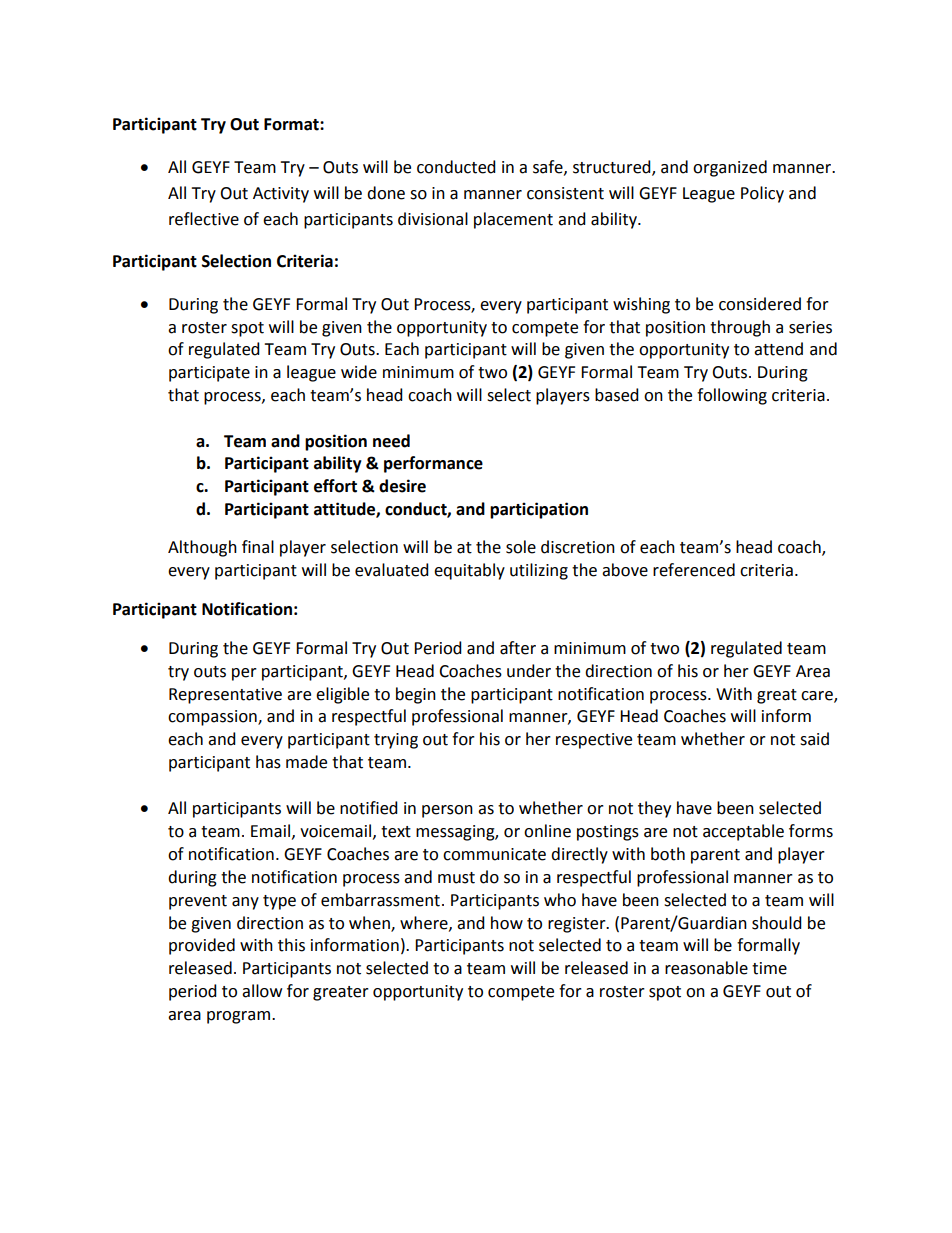  Describe the element at coordinates (762, 194) in the page. I see `Policy` at that location.
